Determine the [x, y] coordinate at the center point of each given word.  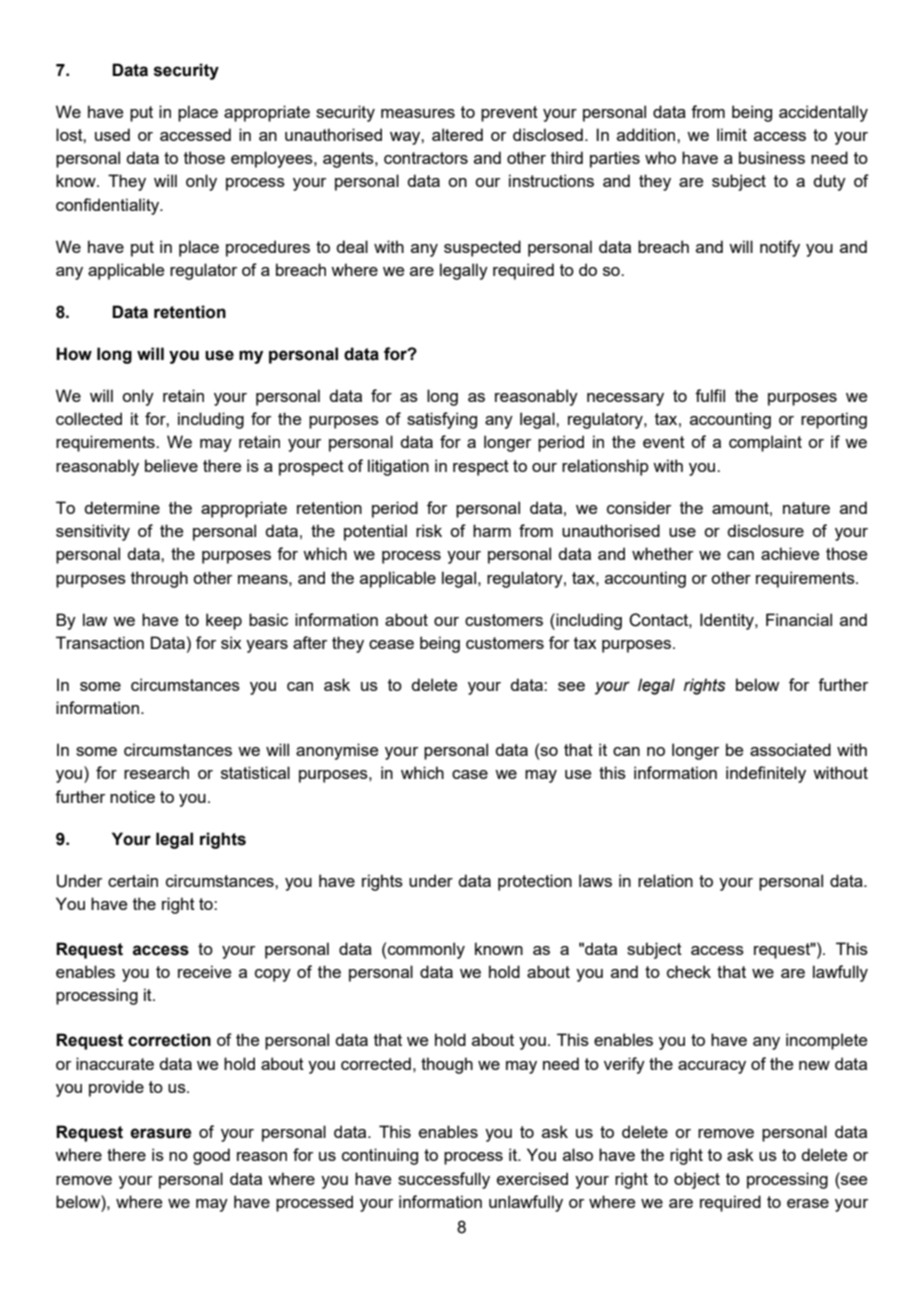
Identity [728, 621]
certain [133, 880]
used [112, 134]
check [689, 971]
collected [89, 418]
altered [457, 134]
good [211, 1156]
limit [732, 134]
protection [535, 882]
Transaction [100, 642]
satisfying [442, 420]
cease [391, 644]
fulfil [710, 395]
